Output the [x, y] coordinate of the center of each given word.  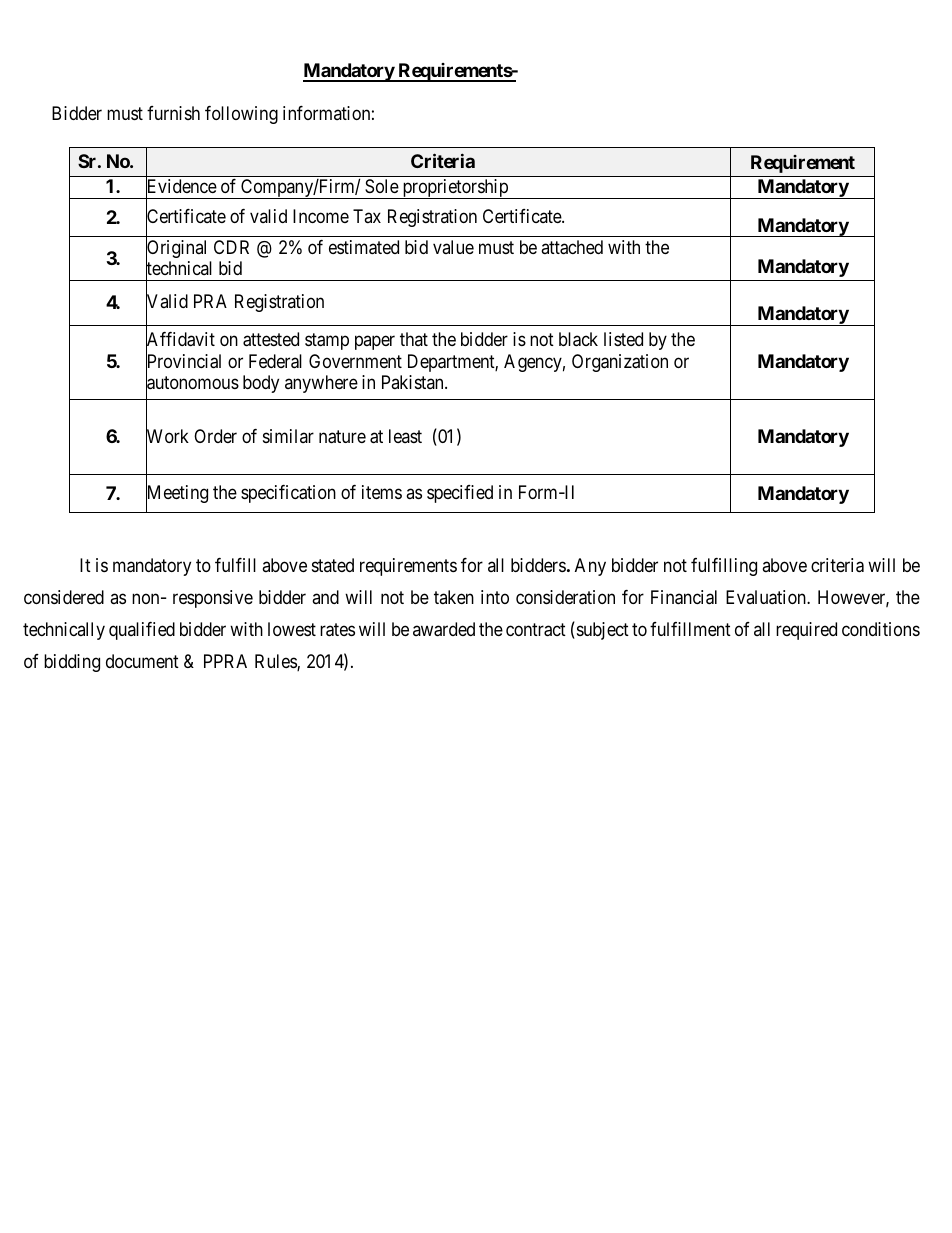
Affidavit [180, 341]
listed [623, 339]
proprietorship [455, 189]
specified [460, 494]
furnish [173, 113]
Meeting [177, 495]
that [414, 339]
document [142, 661]
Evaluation [767, 597]
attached [572, 247]
